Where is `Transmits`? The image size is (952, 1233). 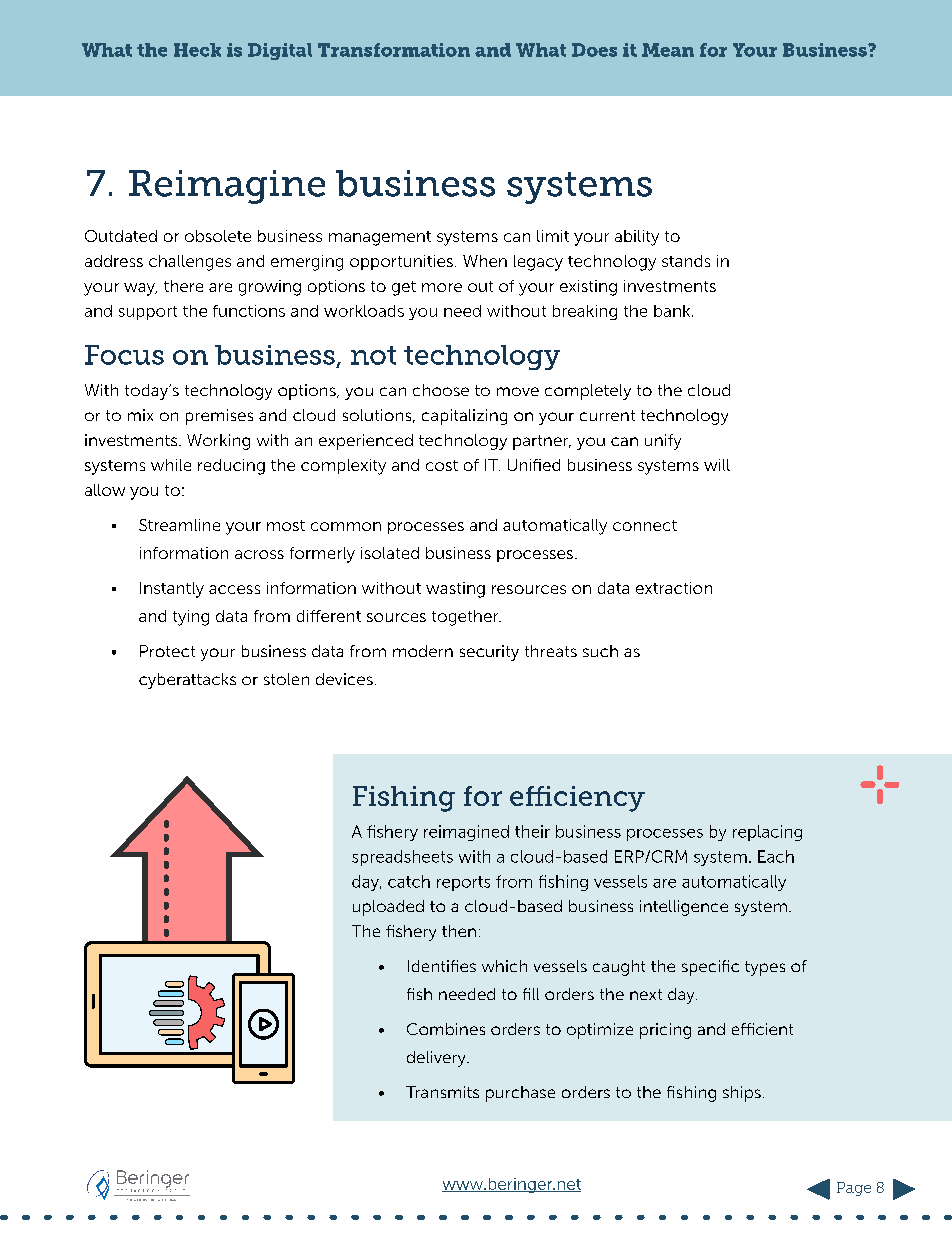 Transmits is located at coordinates (442, 1092).
